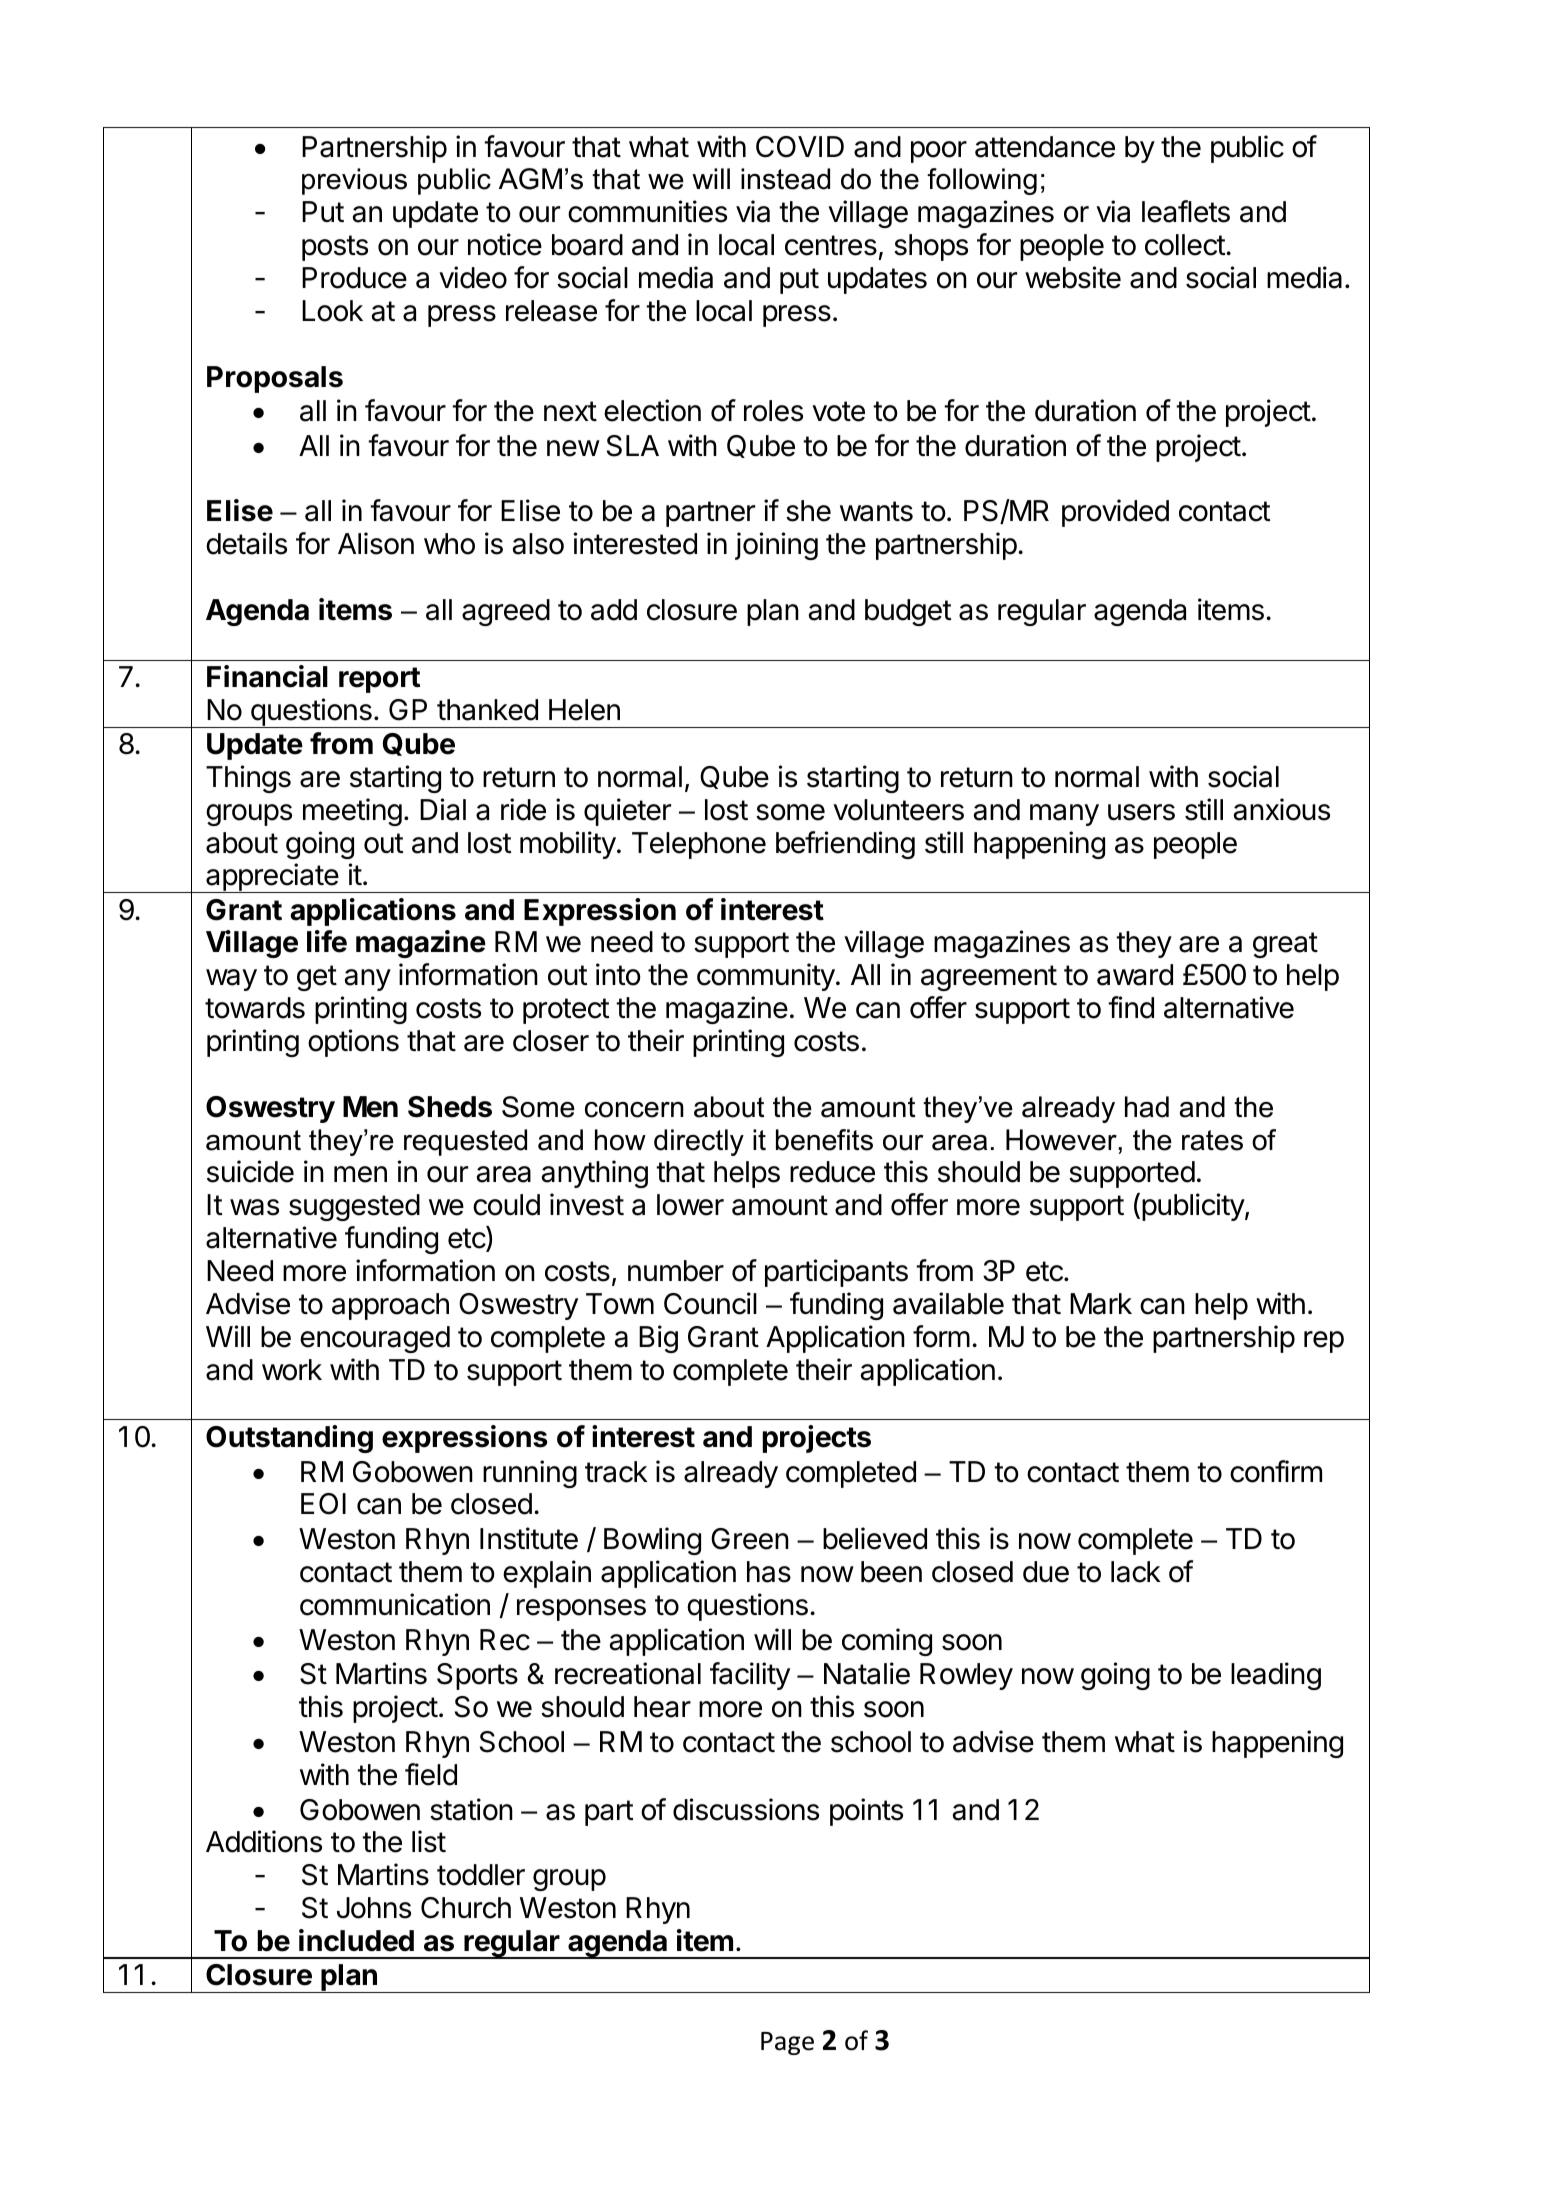 The width and height of the document is (1546, 2186). Describe the element at coordinates (1147, 1107) in the document. I see `had` at that location.
